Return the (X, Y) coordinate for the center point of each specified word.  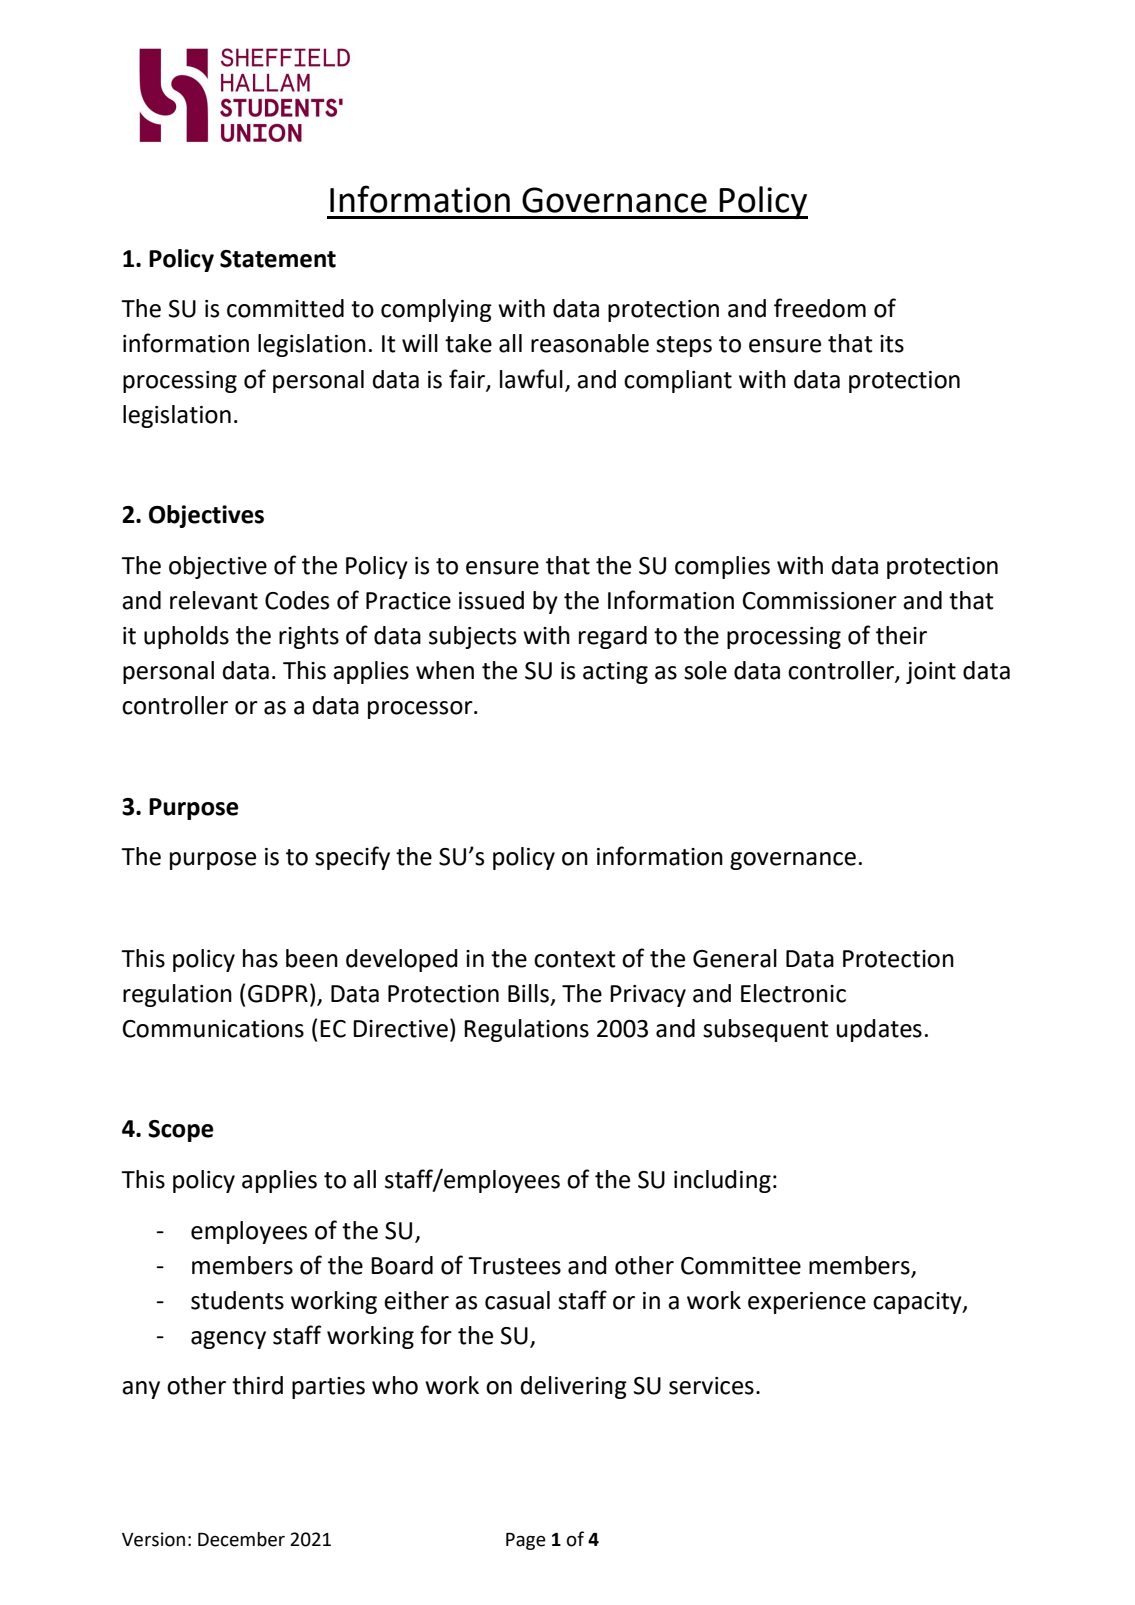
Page (526, 1541)
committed (285, 308)
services (711, 1386)
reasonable (590, 343)
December (241, 1539)
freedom (820, 308)
